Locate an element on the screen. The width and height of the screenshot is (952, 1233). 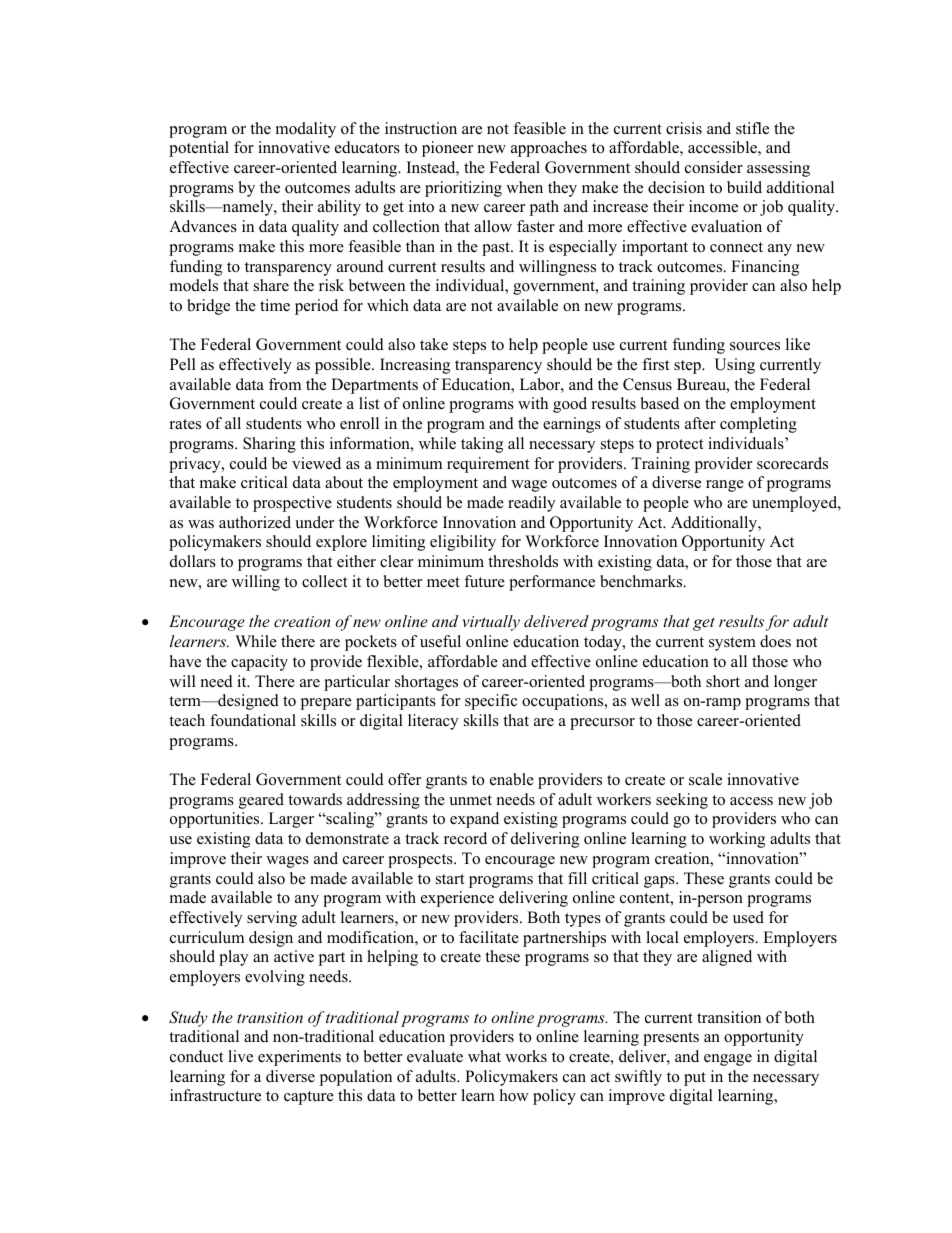
scale is located at coordinates (705, 779).
